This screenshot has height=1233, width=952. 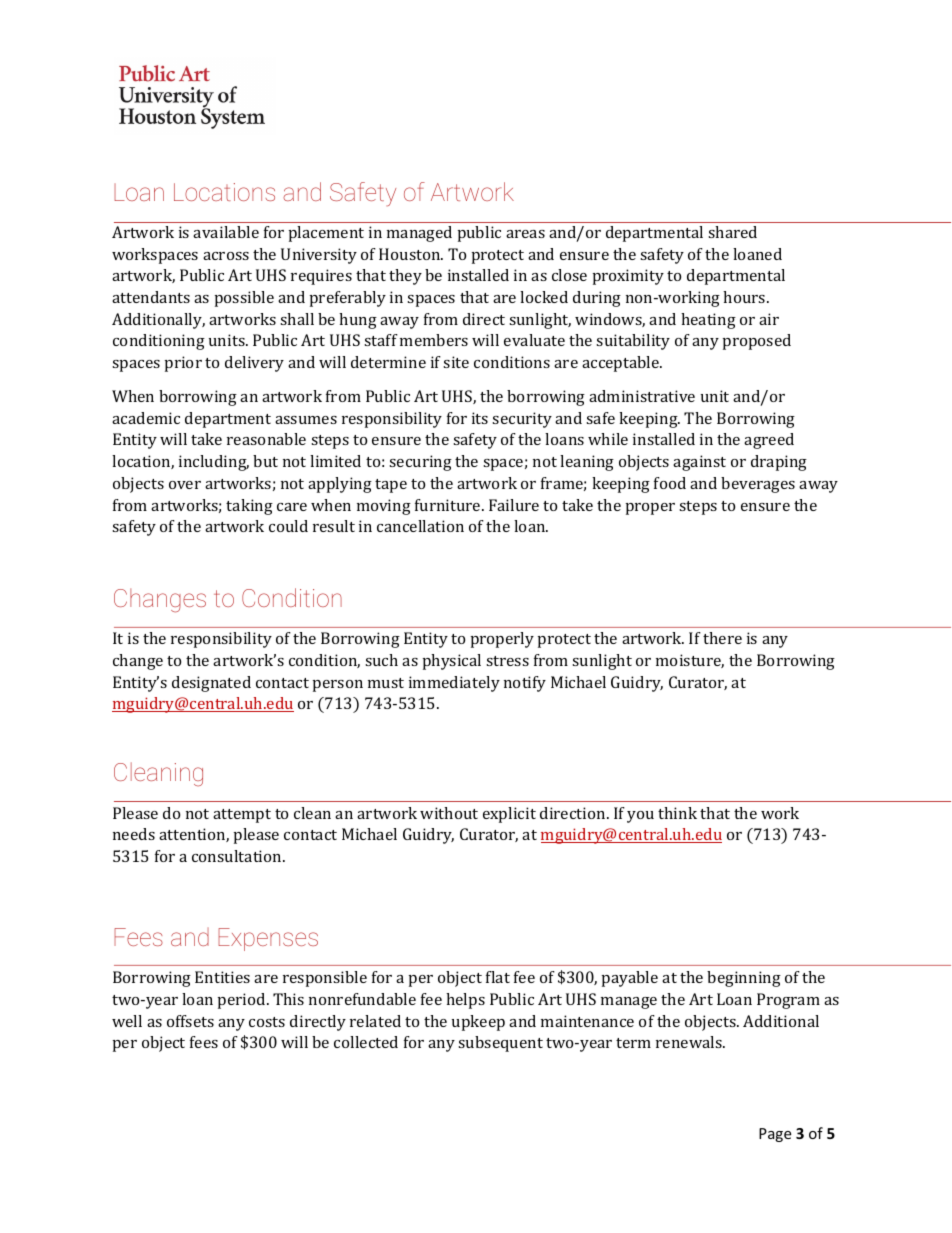 I want to click on there, so click(x=722, y=638).
